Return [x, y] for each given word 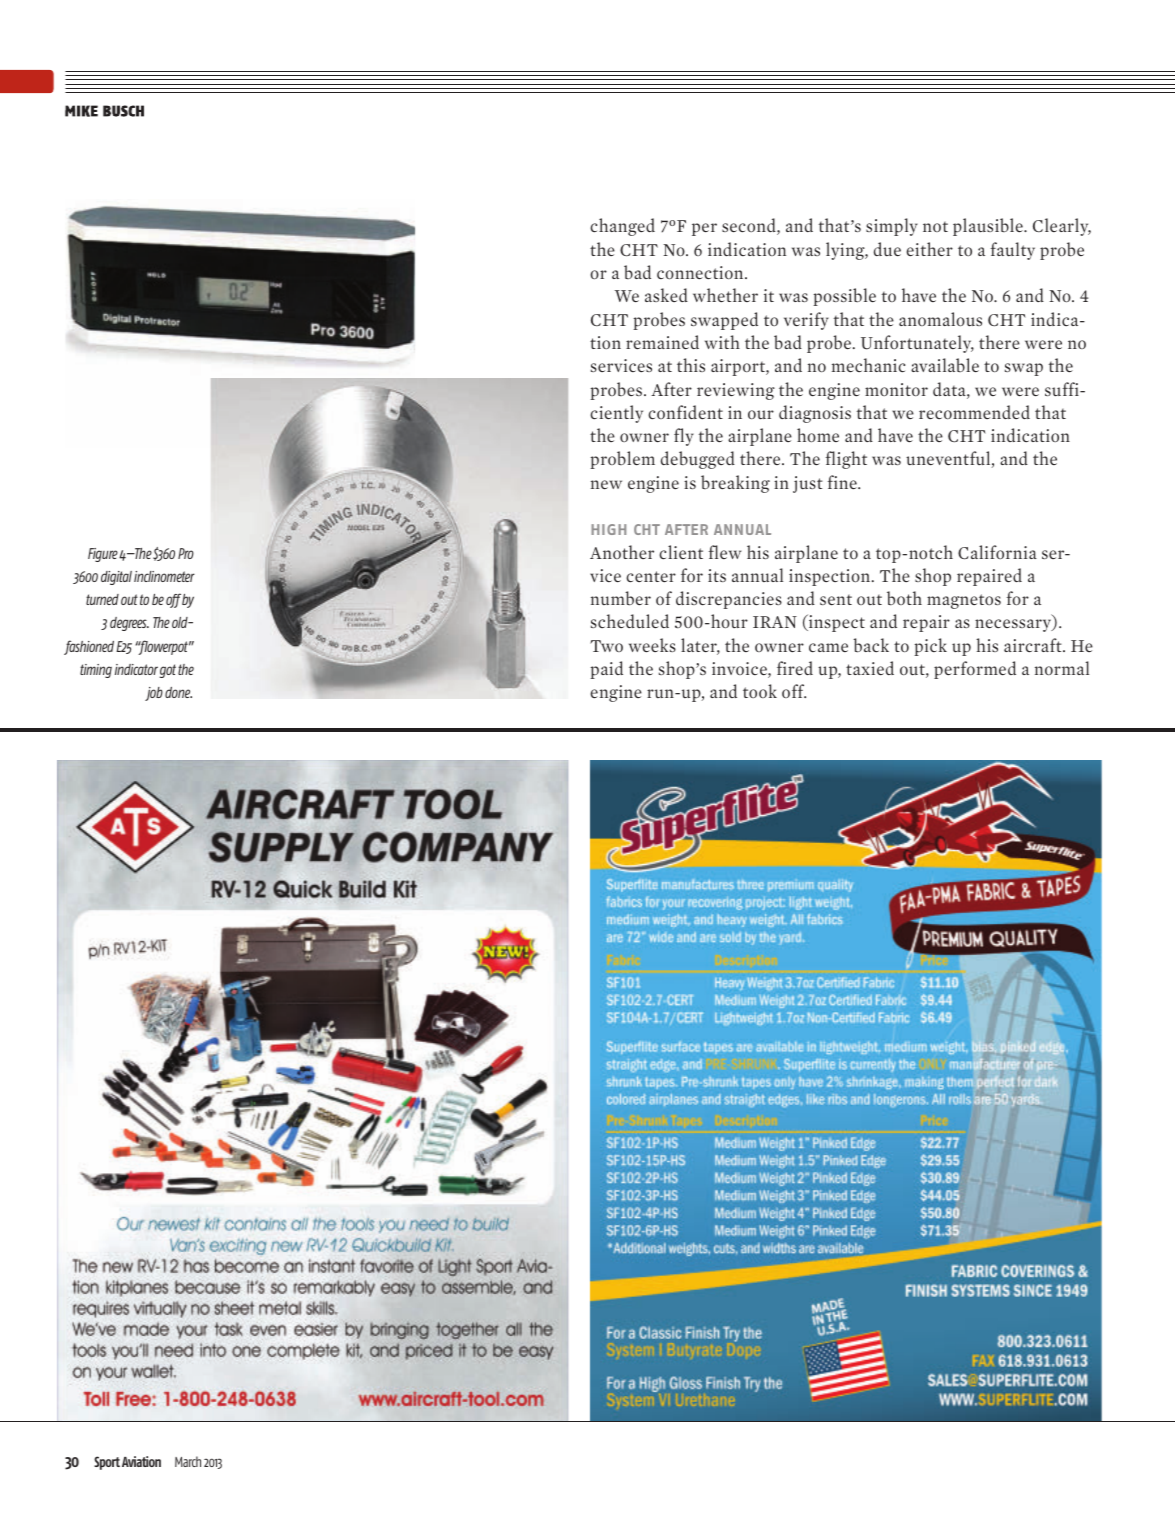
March [188, 1461]
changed [622, 227]
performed [975, 670]
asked [666, 295]
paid [606, 670]
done [178, 692]
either [929, 249]
